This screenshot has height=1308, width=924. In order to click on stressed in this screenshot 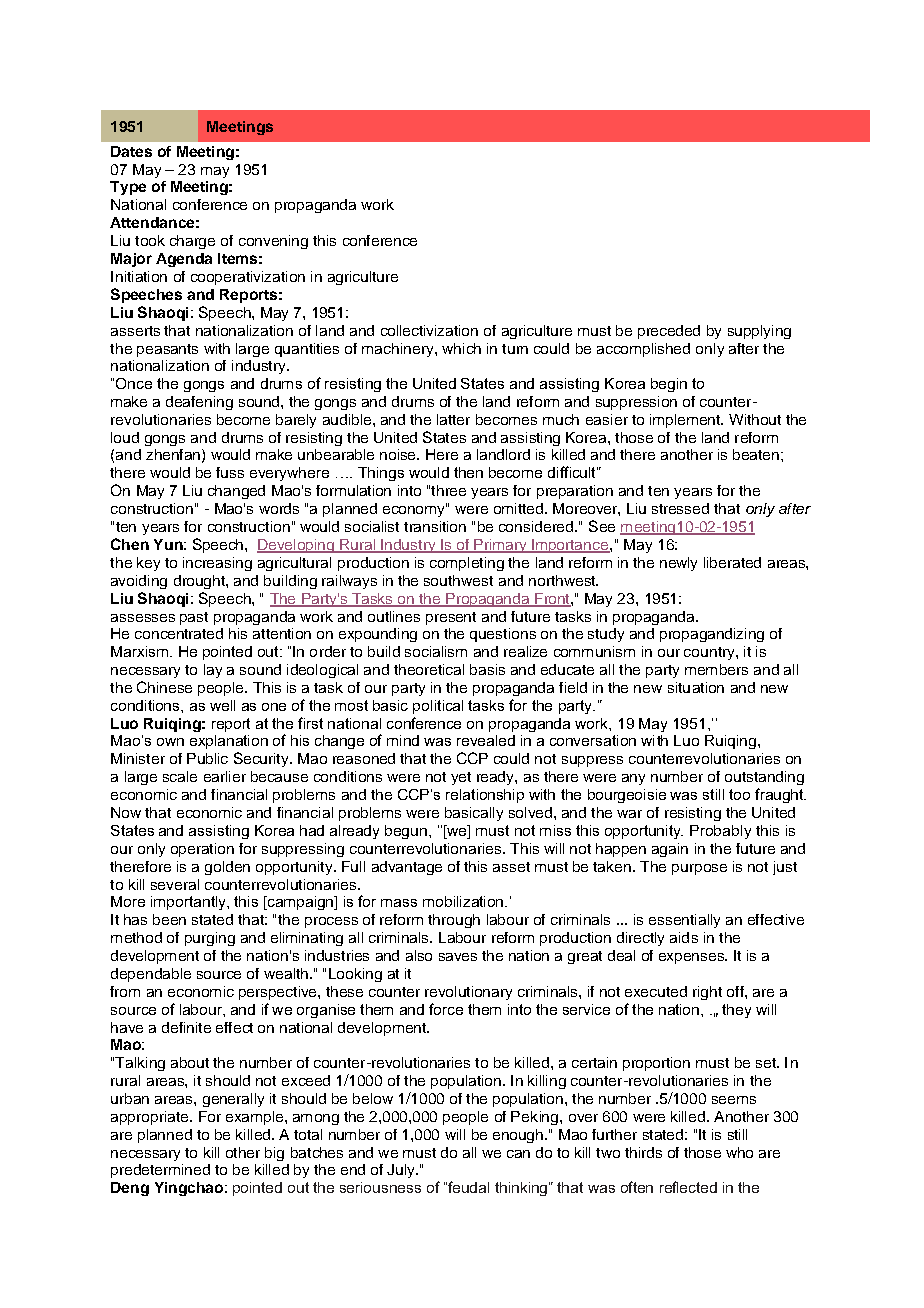, I will do `click(680, 508)`.
